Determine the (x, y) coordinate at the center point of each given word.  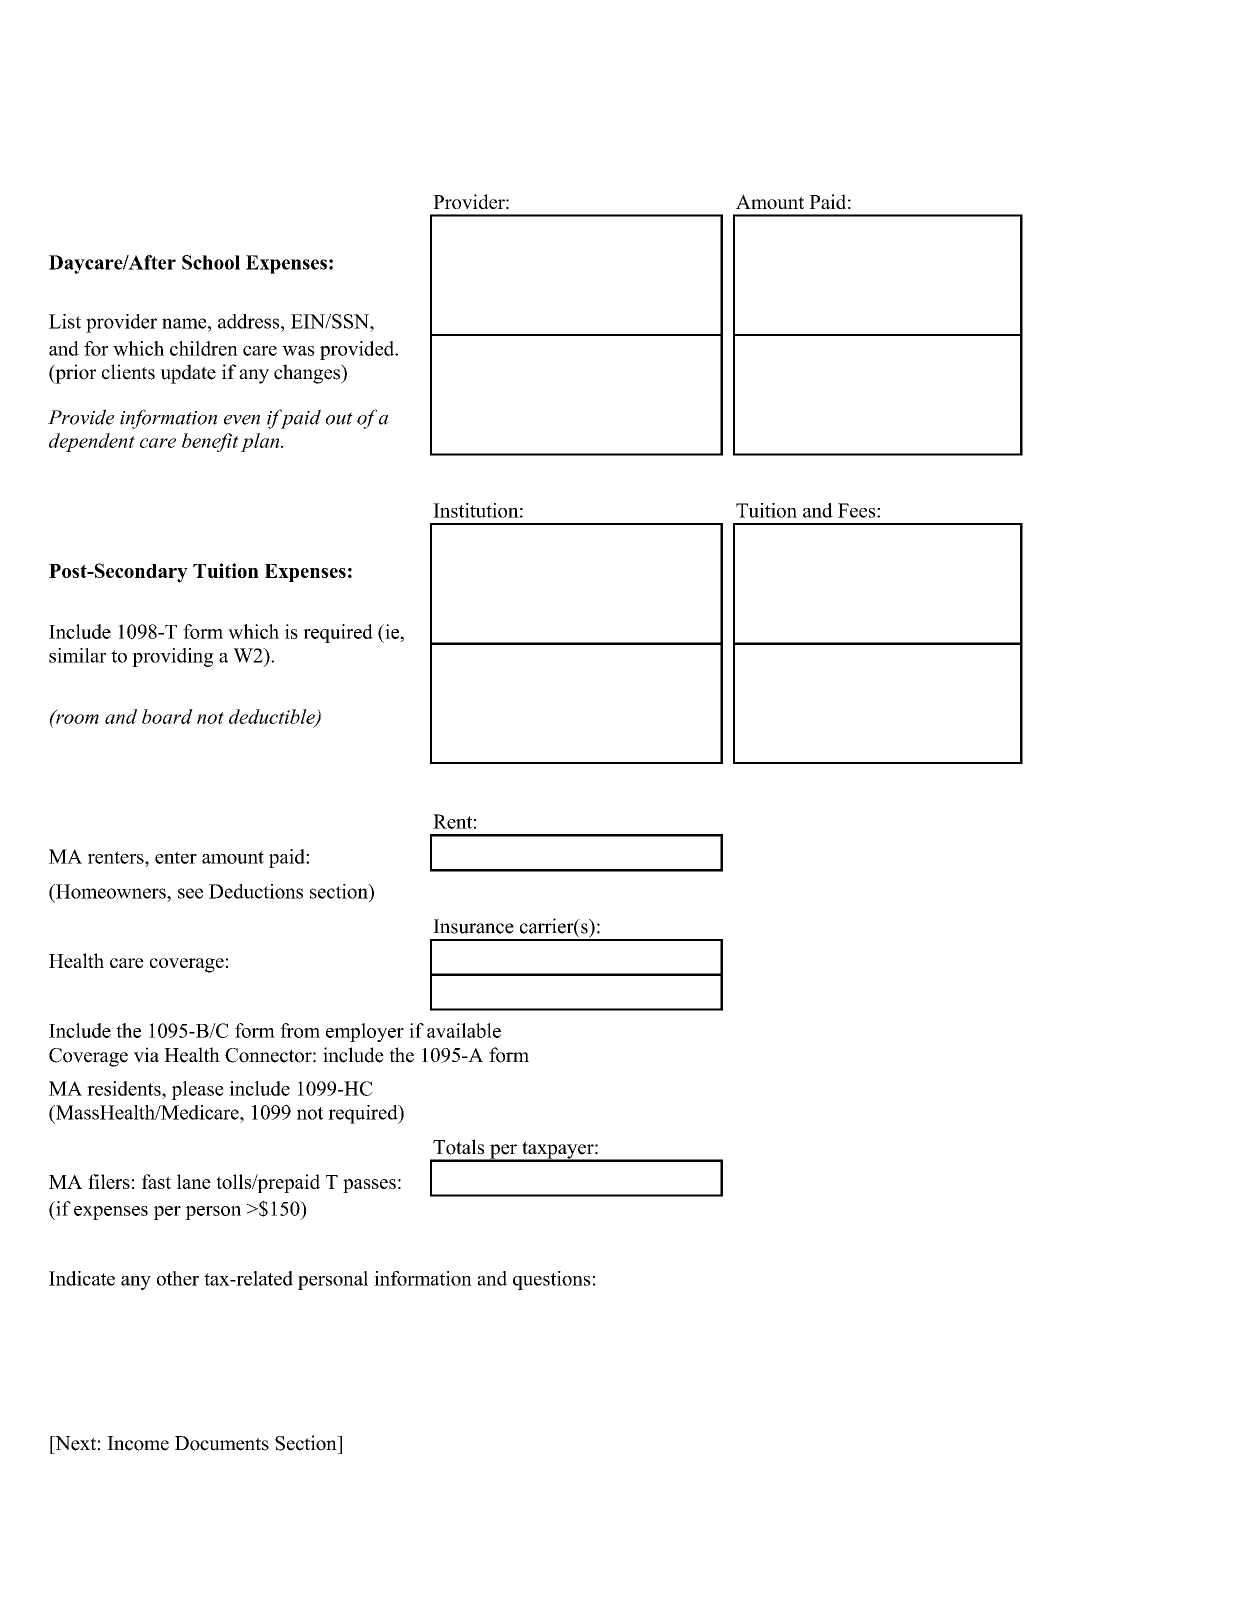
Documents (222, 1443)
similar (77, 655)
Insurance (473, 926)
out (339, 418)
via (146, 1055)
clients (128, 372)
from (300, 1030)
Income (138, 1443)
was (298, 351)
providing (173, 657)
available (464, 1030)
